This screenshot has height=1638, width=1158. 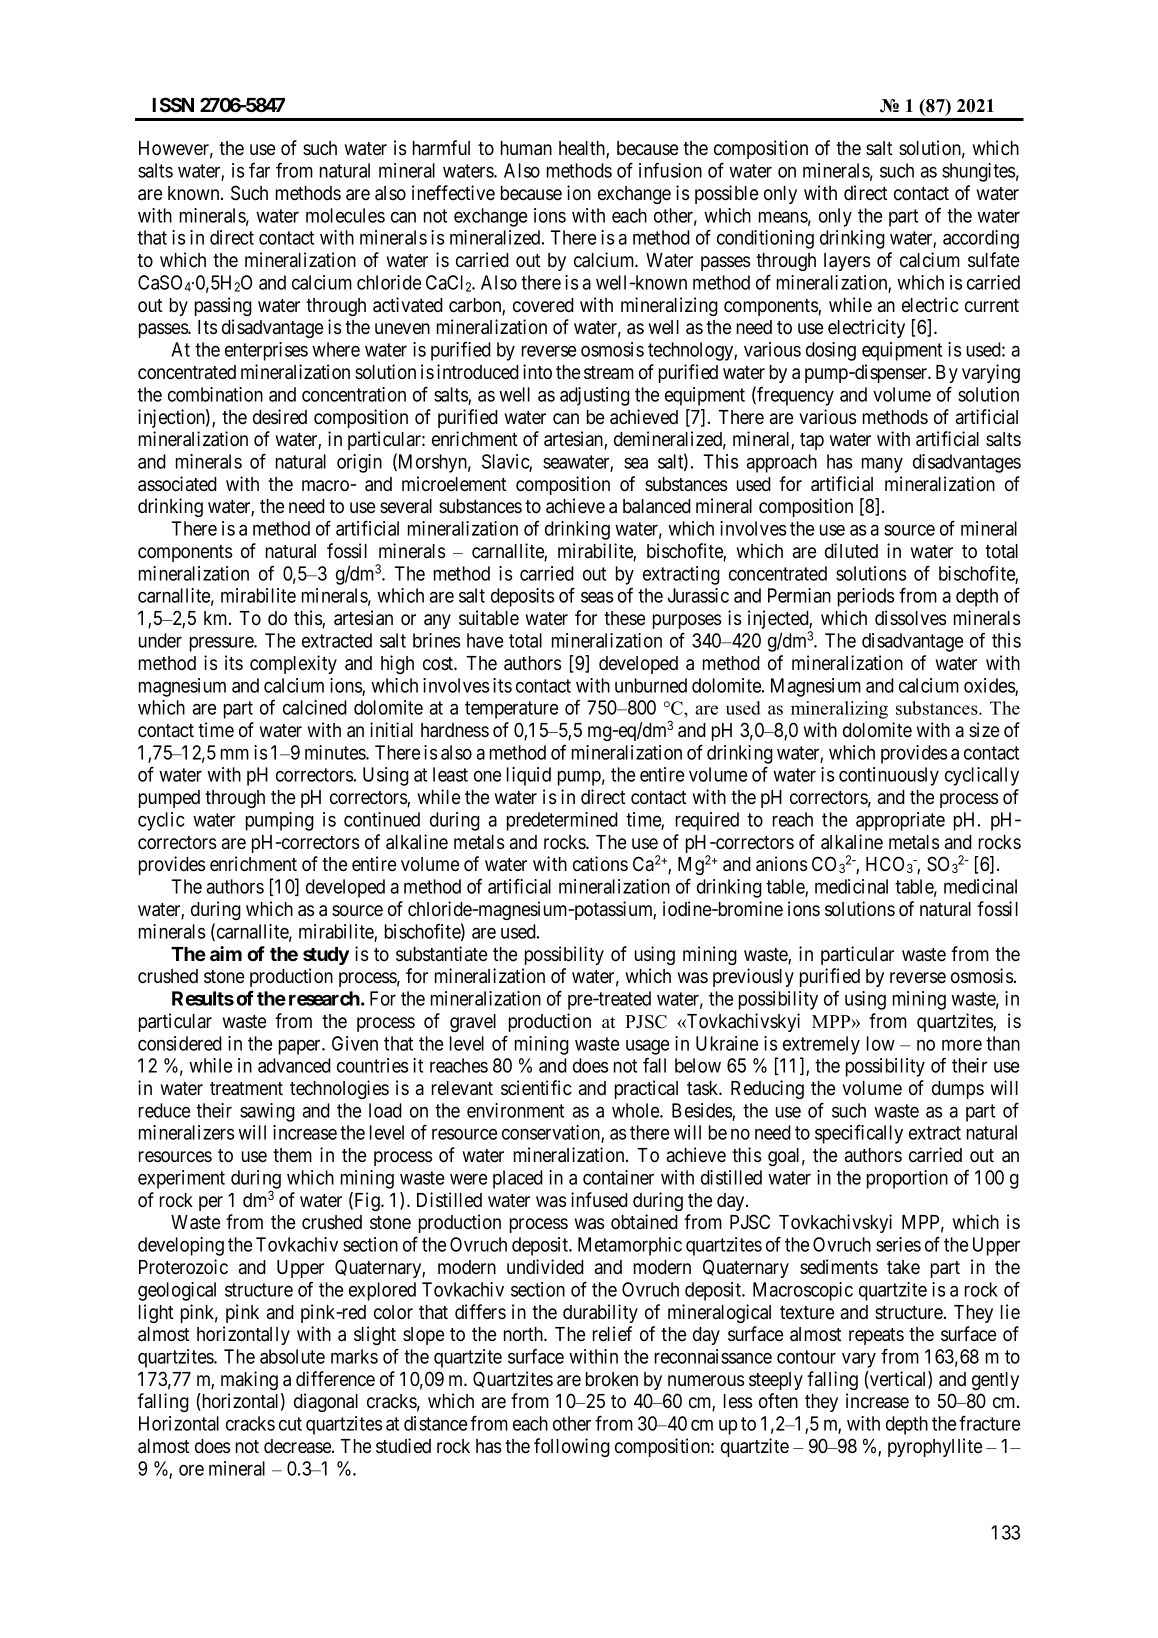 I want to click on treatment, so click(x=246, y=1089).
